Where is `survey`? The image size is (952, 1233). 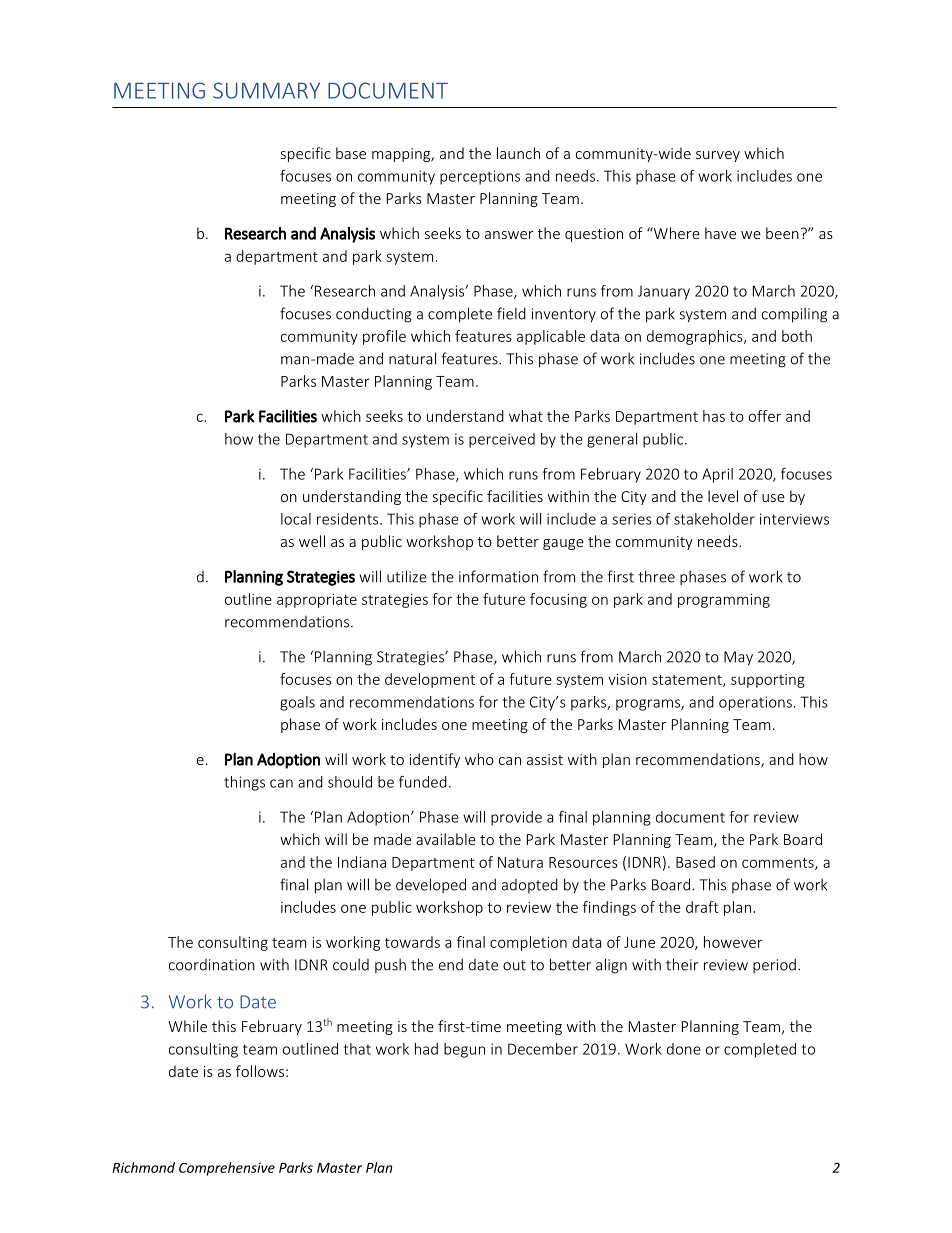
survey is located at coordinates (718, 156).
